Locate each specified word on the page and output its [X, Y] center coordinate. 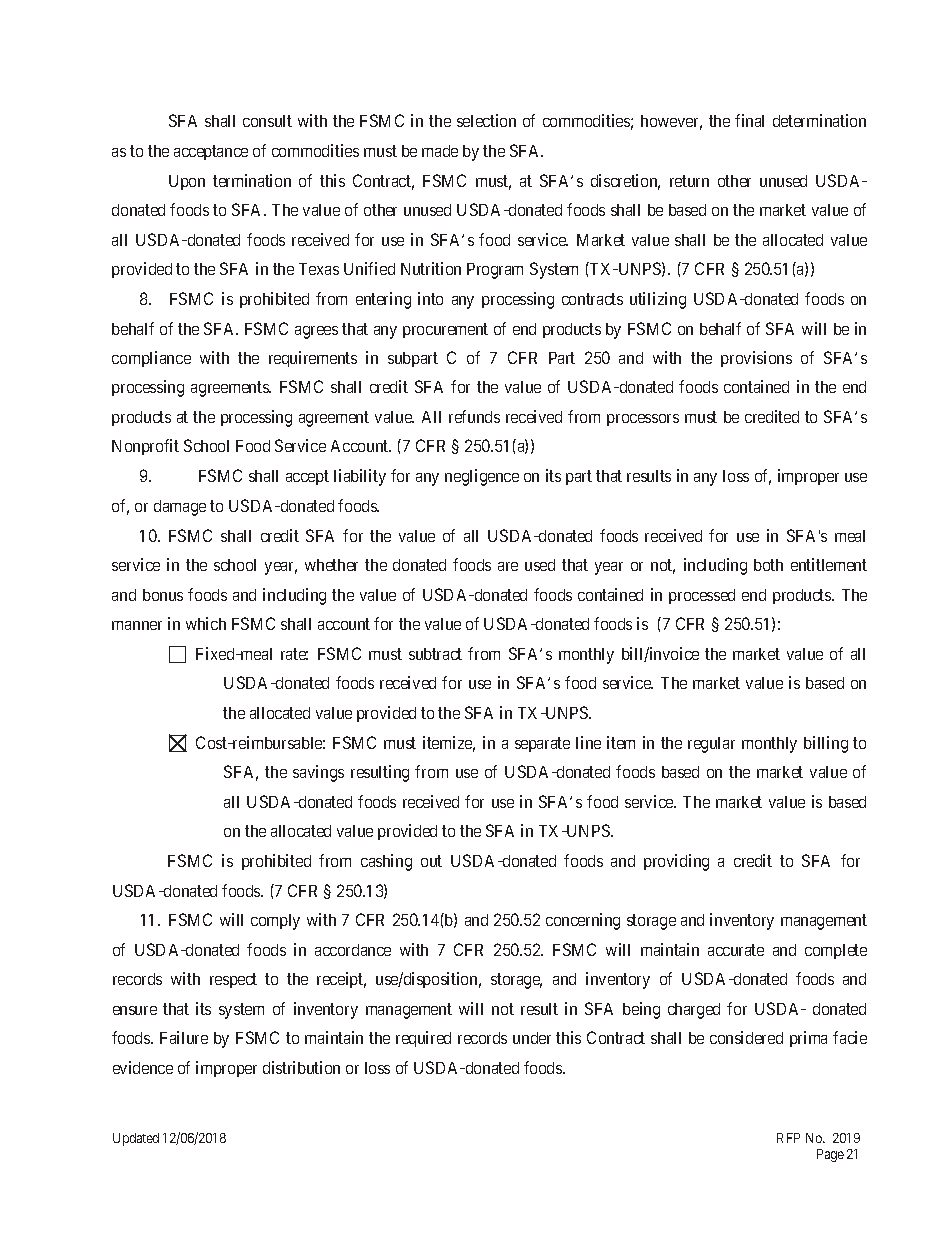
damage [180, 508]
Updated [136, 1139]
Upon [187, 182]
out [431, 861]
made [440, 151]
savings [318, 773]
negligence [482, 477]
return [689, 181]
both [768, 565]
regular [711, 745]
